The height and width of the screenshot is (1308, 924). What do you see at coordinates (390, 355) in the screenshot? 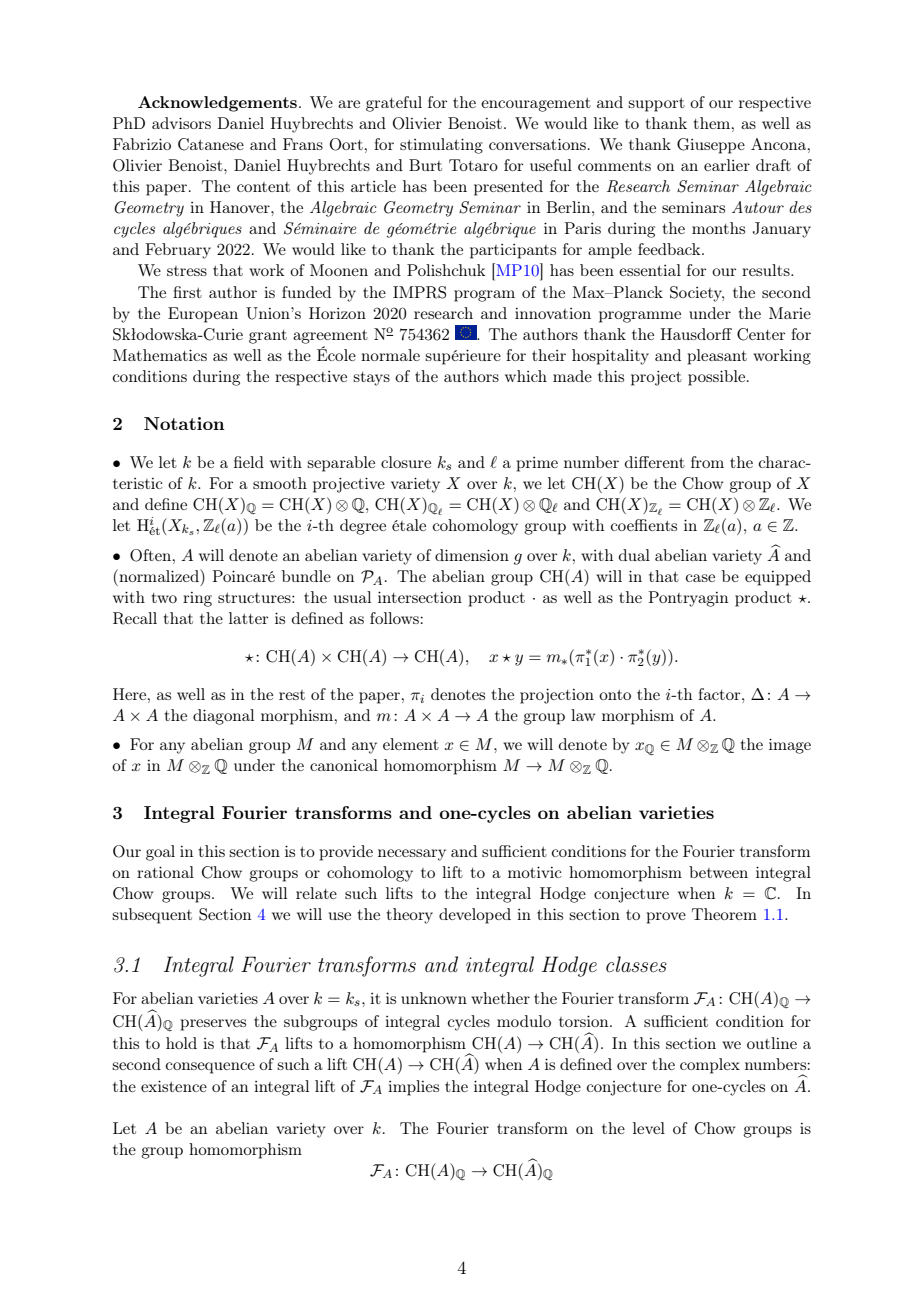
I see `normale` at bounding box center [390, 355].
